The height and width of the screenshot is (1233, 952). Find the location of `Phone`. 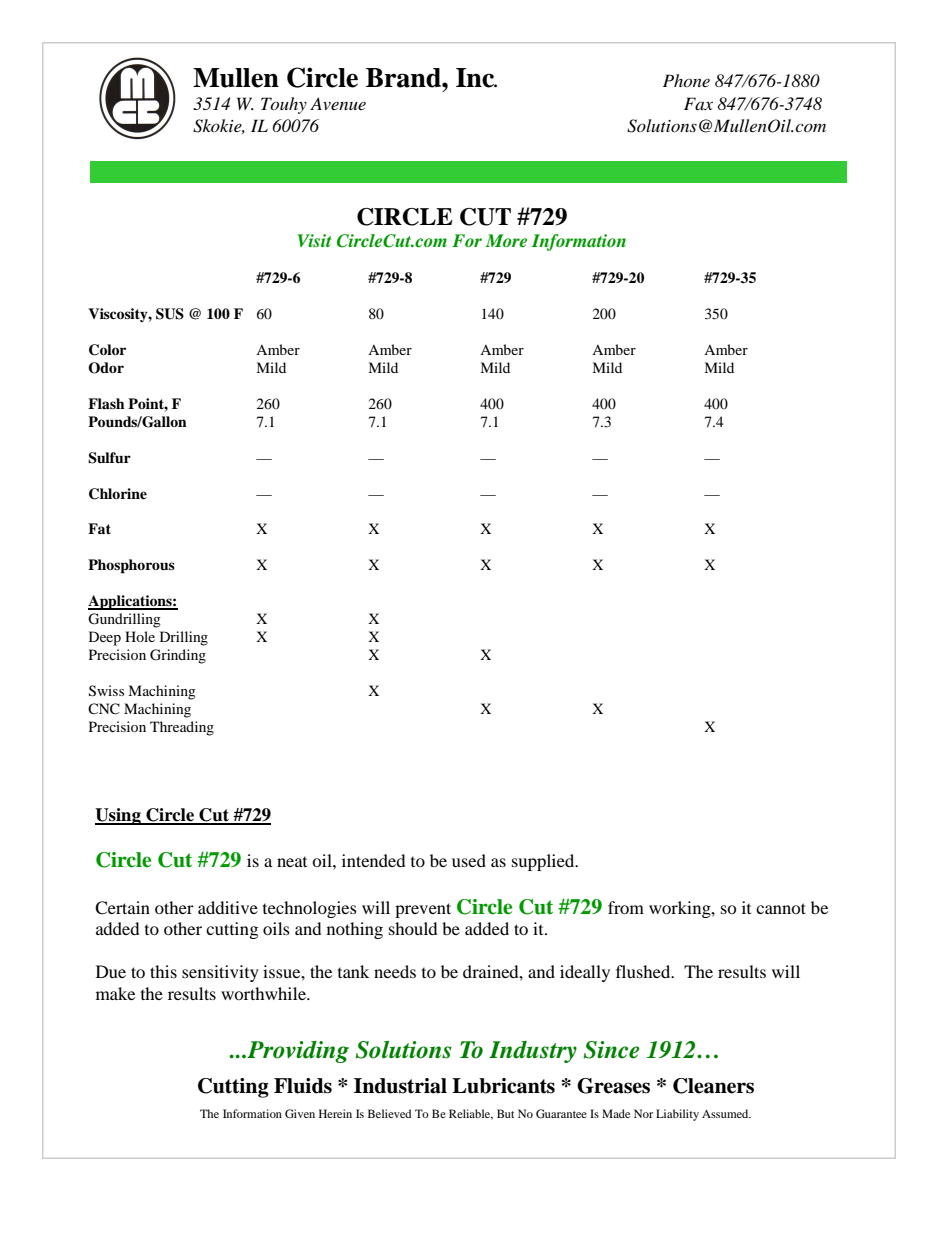

Phone is located at coordinates (686, 80).
